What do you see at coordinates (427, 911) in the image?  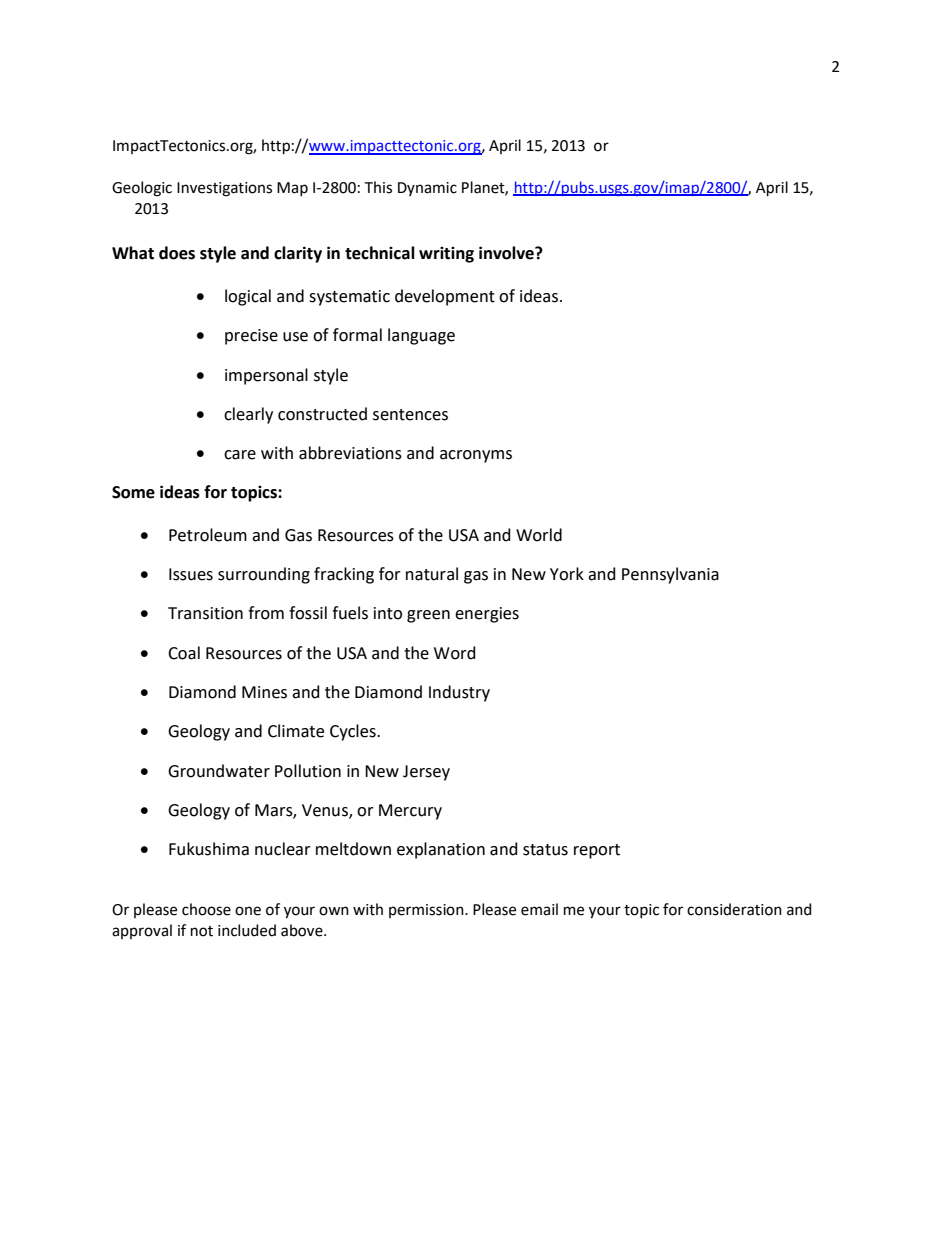 I see `permission` at bounding box center [427, 911].
